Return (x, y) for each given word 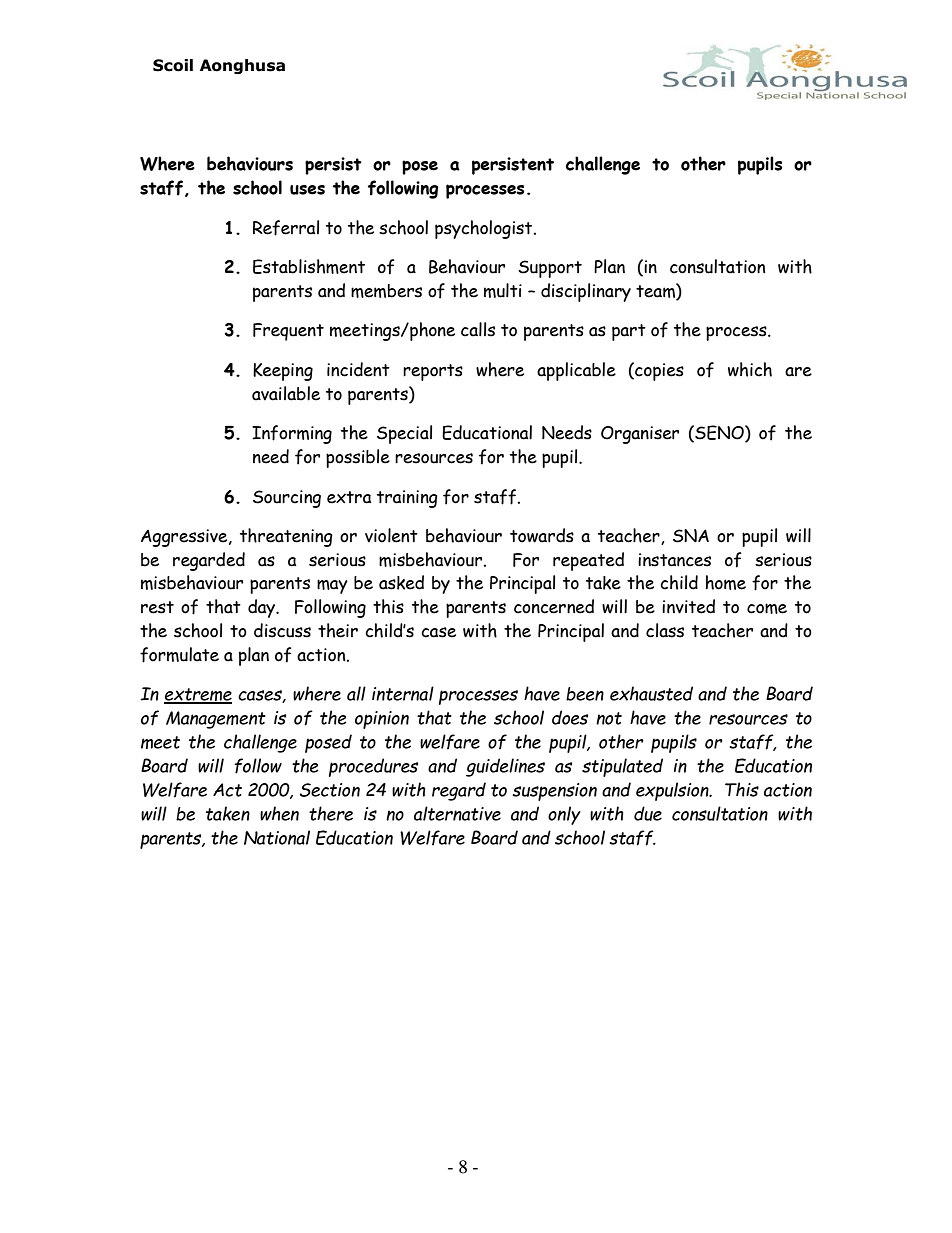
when (279, 813)
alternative (457, 813)
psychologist (485, 229)
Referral (286, 228)
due (648, 813)
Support (550, 269)
